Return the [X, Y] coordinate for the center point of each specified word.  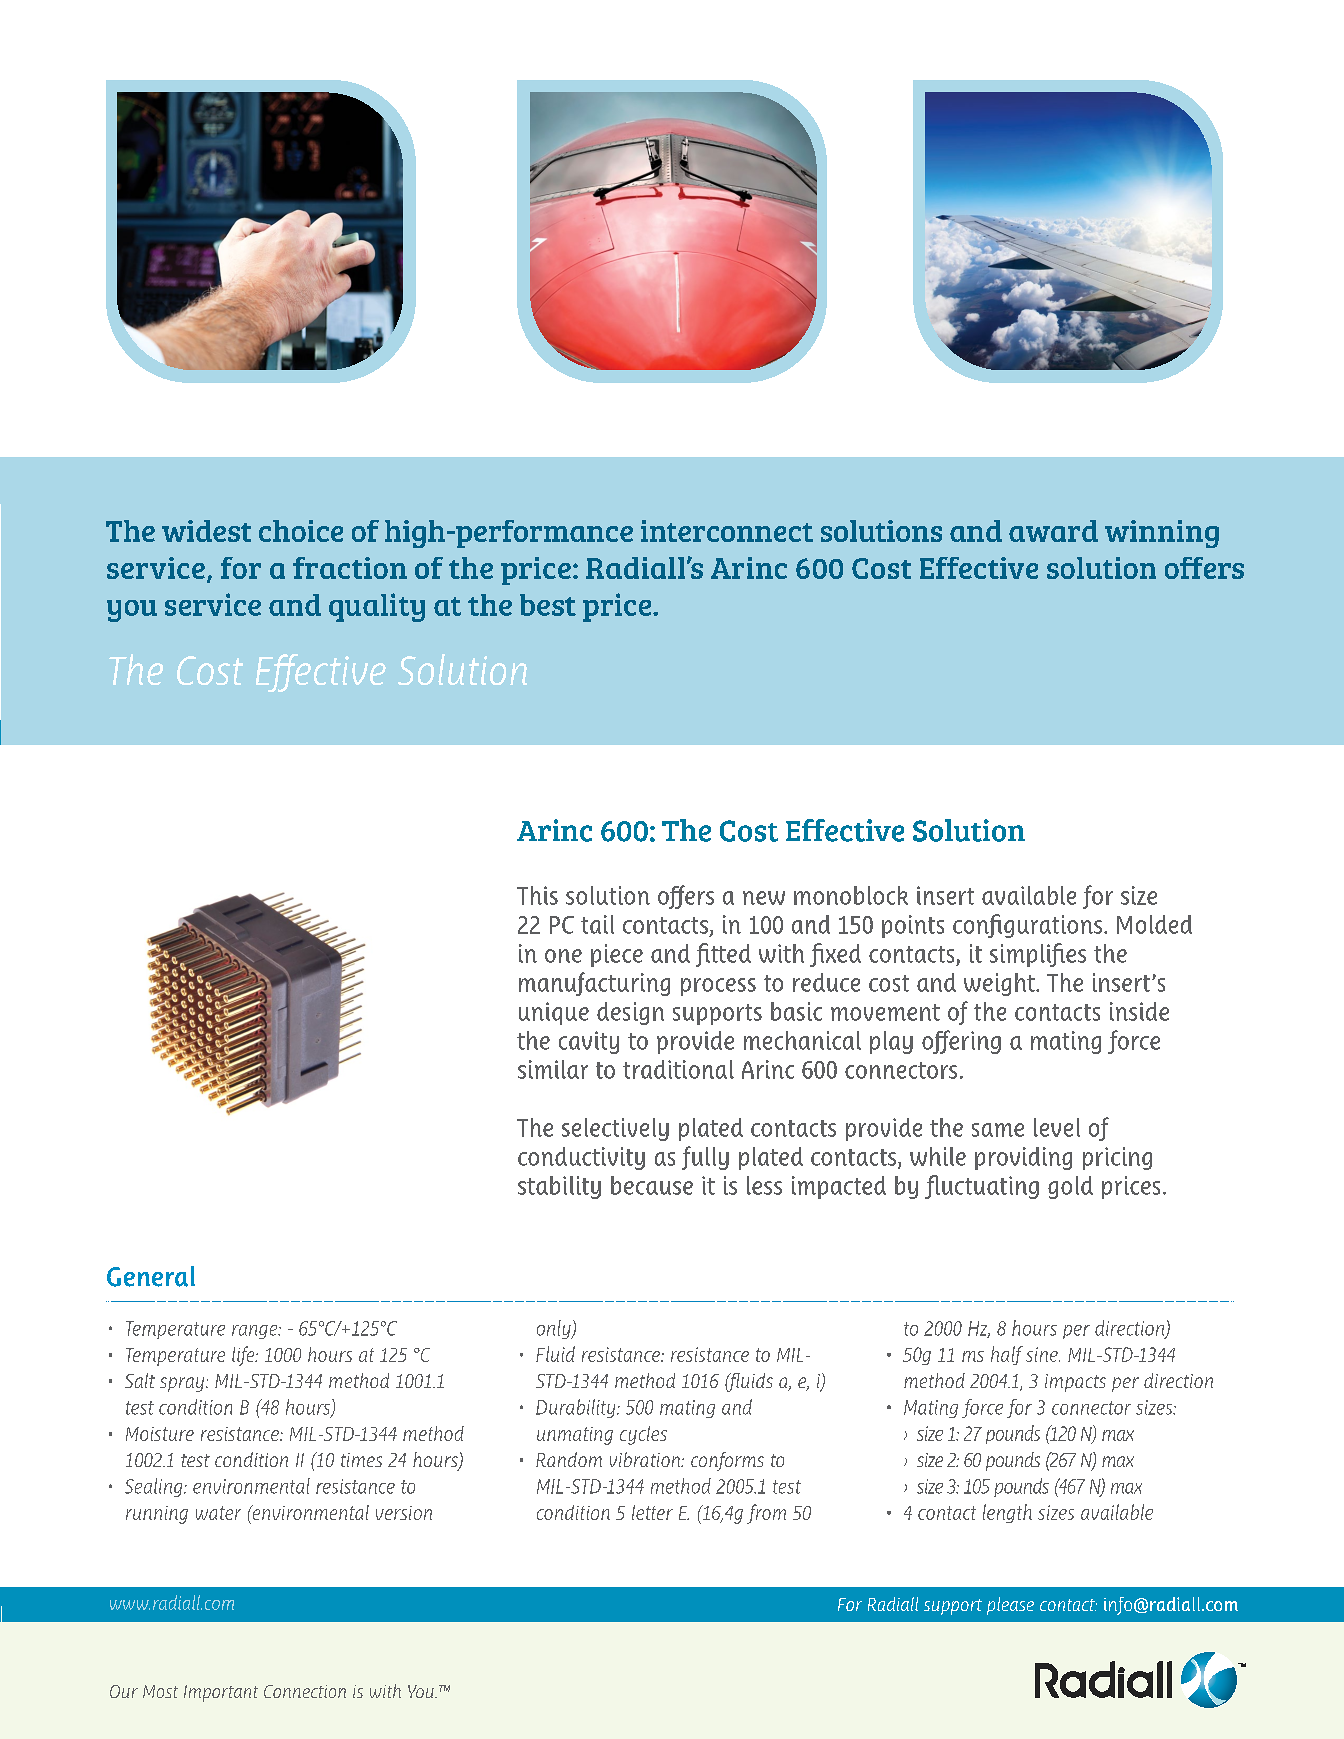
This [537, 895]
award [1053, 531]
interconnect [727, 531]
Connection [305, 1691]
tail [597, 924]
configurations [1029, 926]
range [256, 1332]
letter [652, 1512]
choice [301, 531]
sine [1043, 1354]
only [555, 1329]
